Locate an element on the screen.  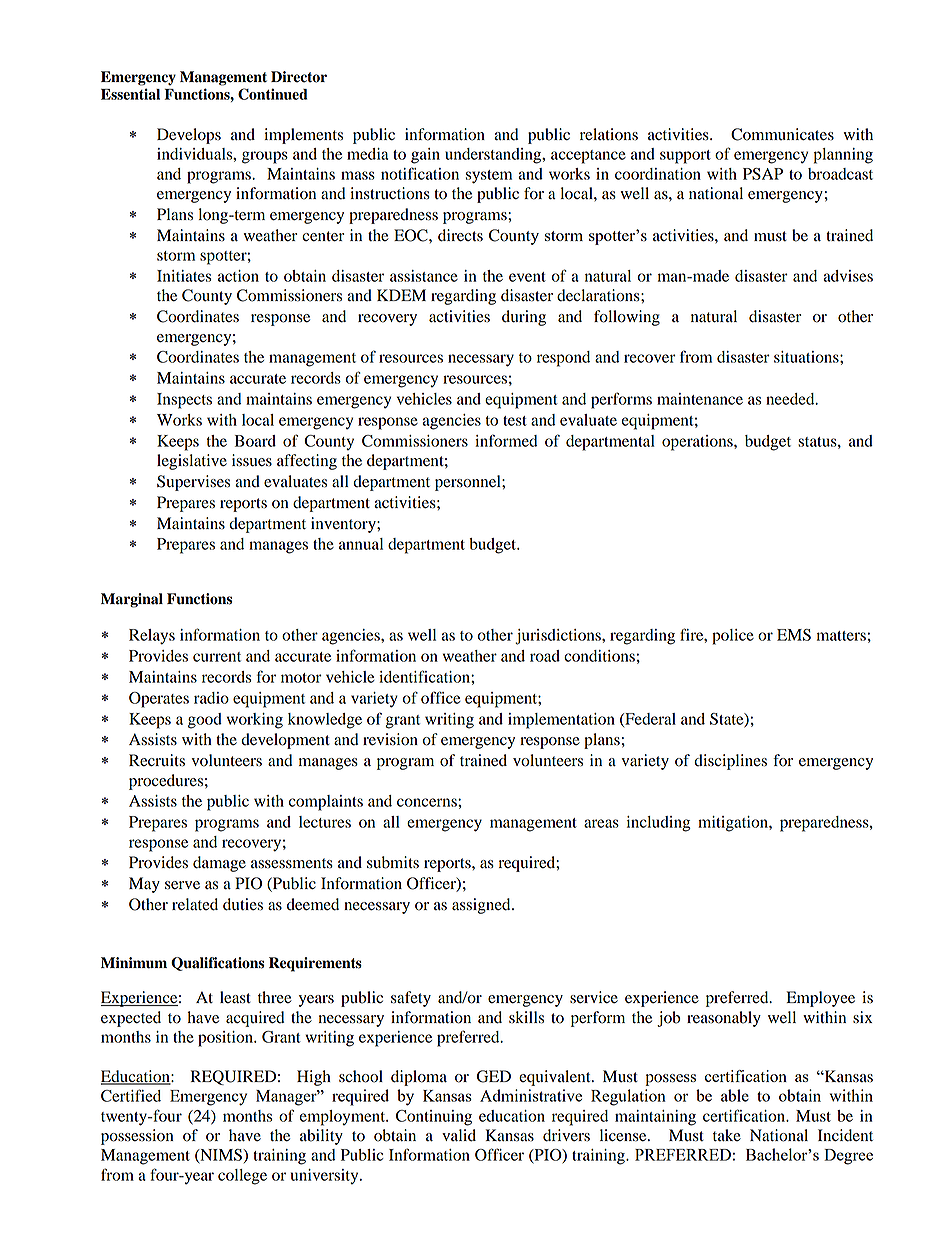
Communicates is located at coordinates (782, 134).
